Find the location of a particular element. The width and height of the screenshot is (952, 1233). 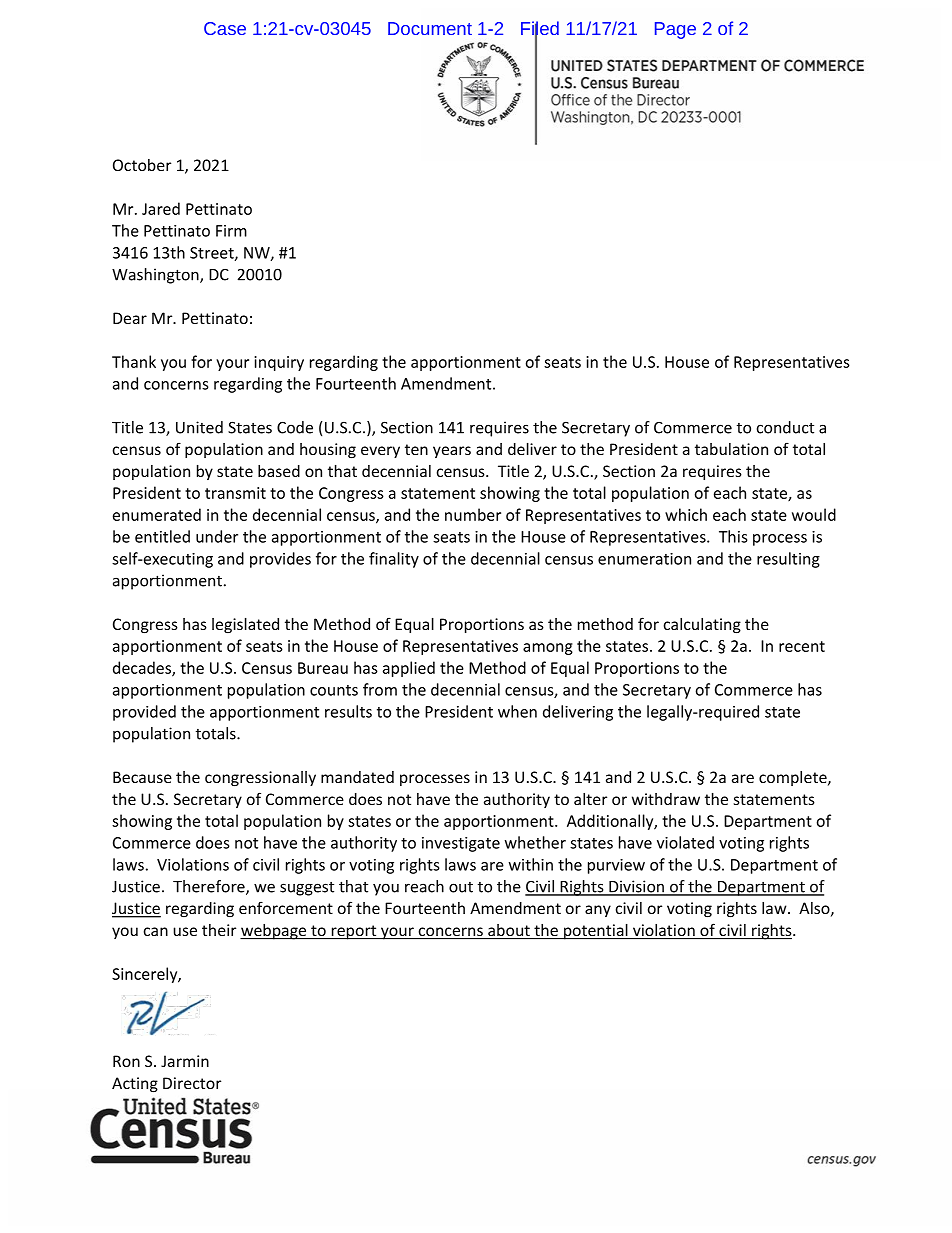

potential is located at coordinates (596, 932).
